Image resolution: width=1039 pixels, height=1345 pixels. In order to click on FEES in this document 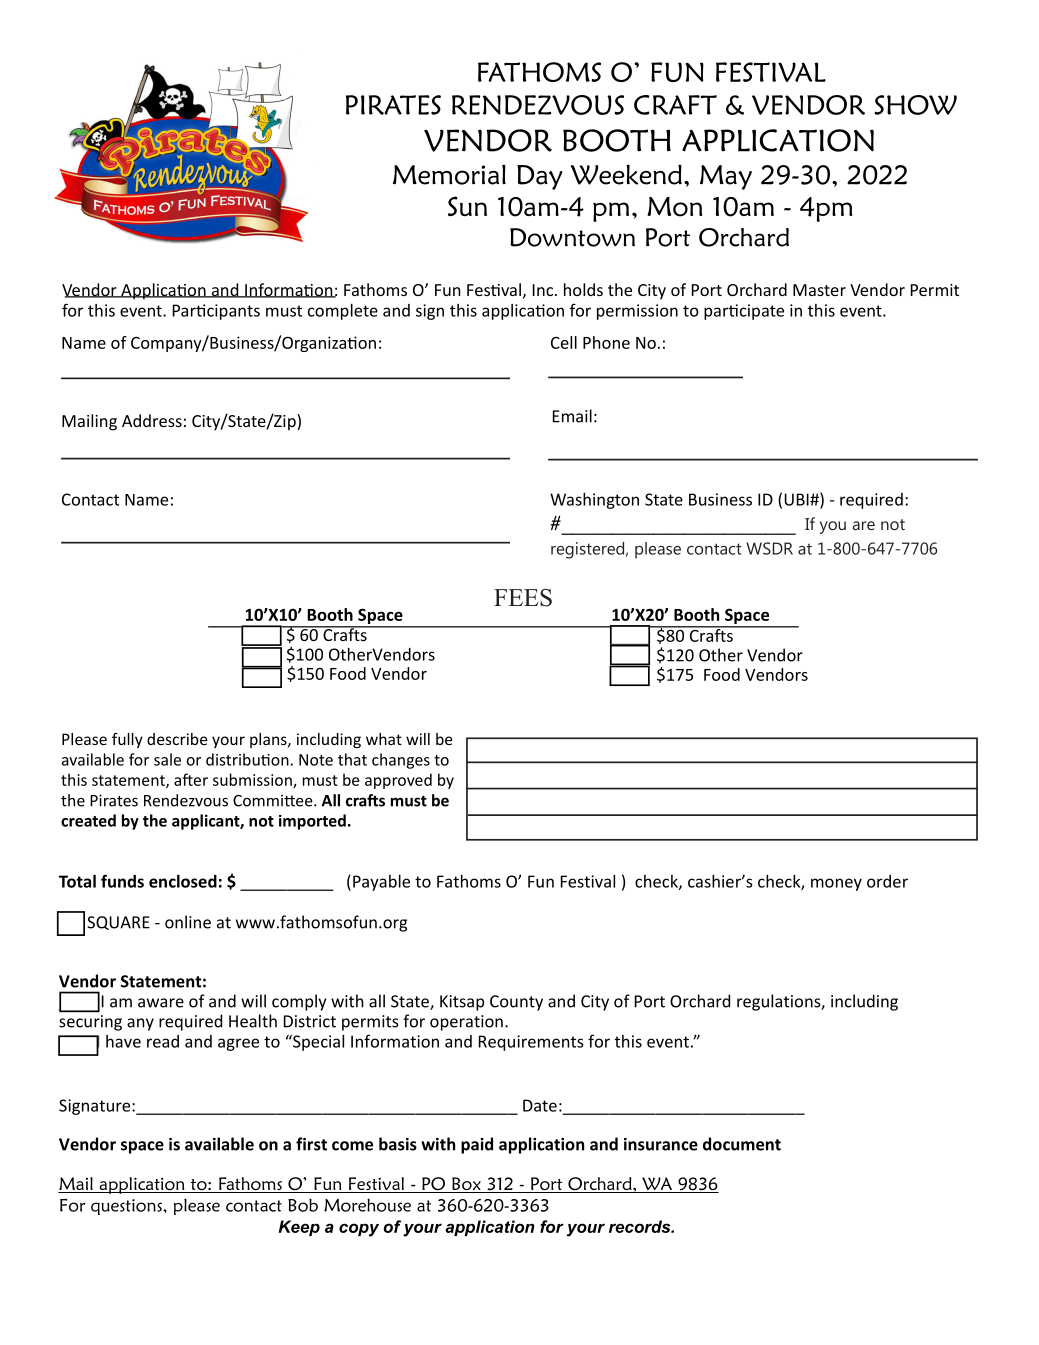, I will do `click(523, 597)`.
